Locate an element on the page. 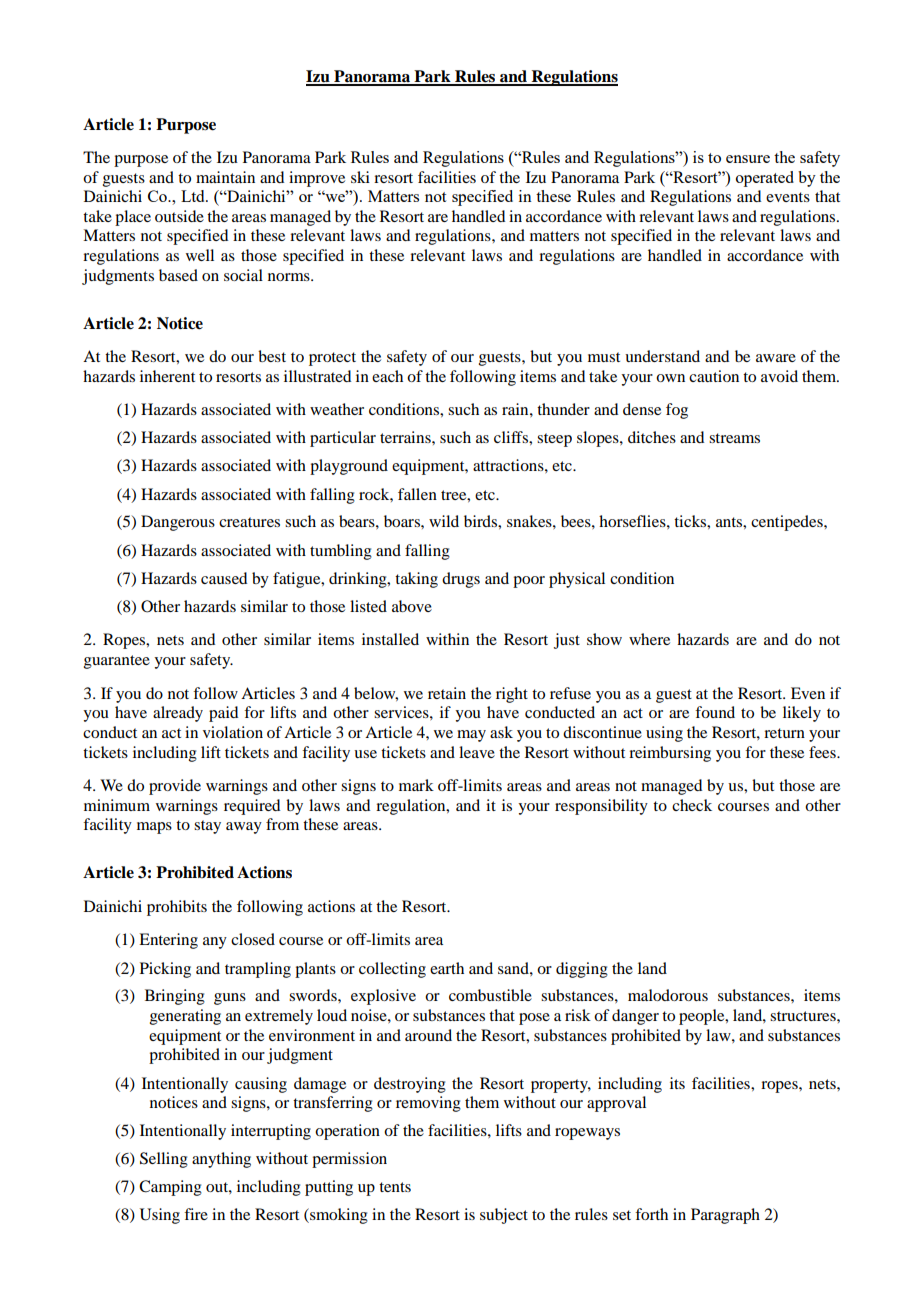  Paragraph is located at coordinates (725, 1216).
